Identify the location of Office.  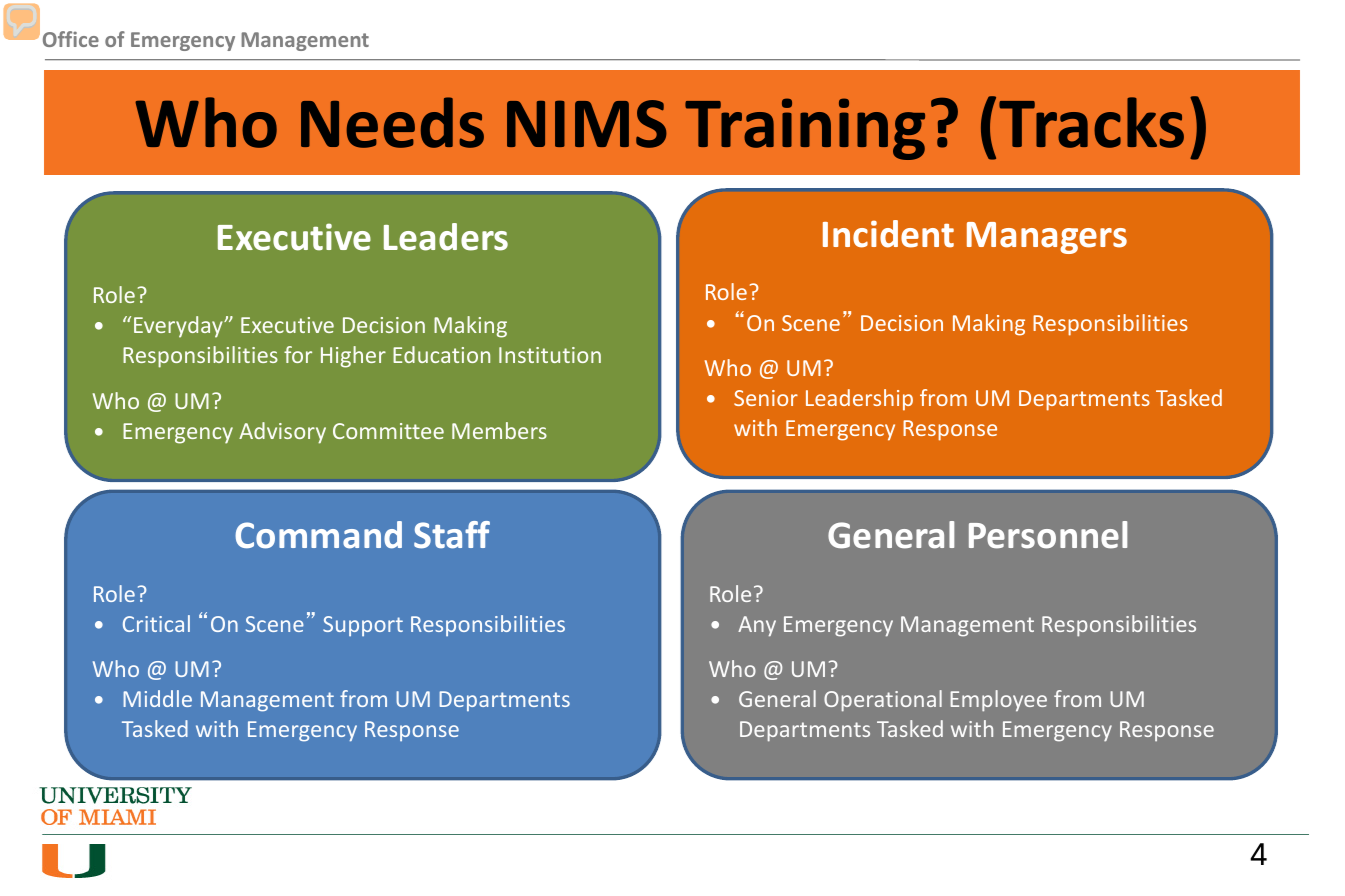
(71, 39).
